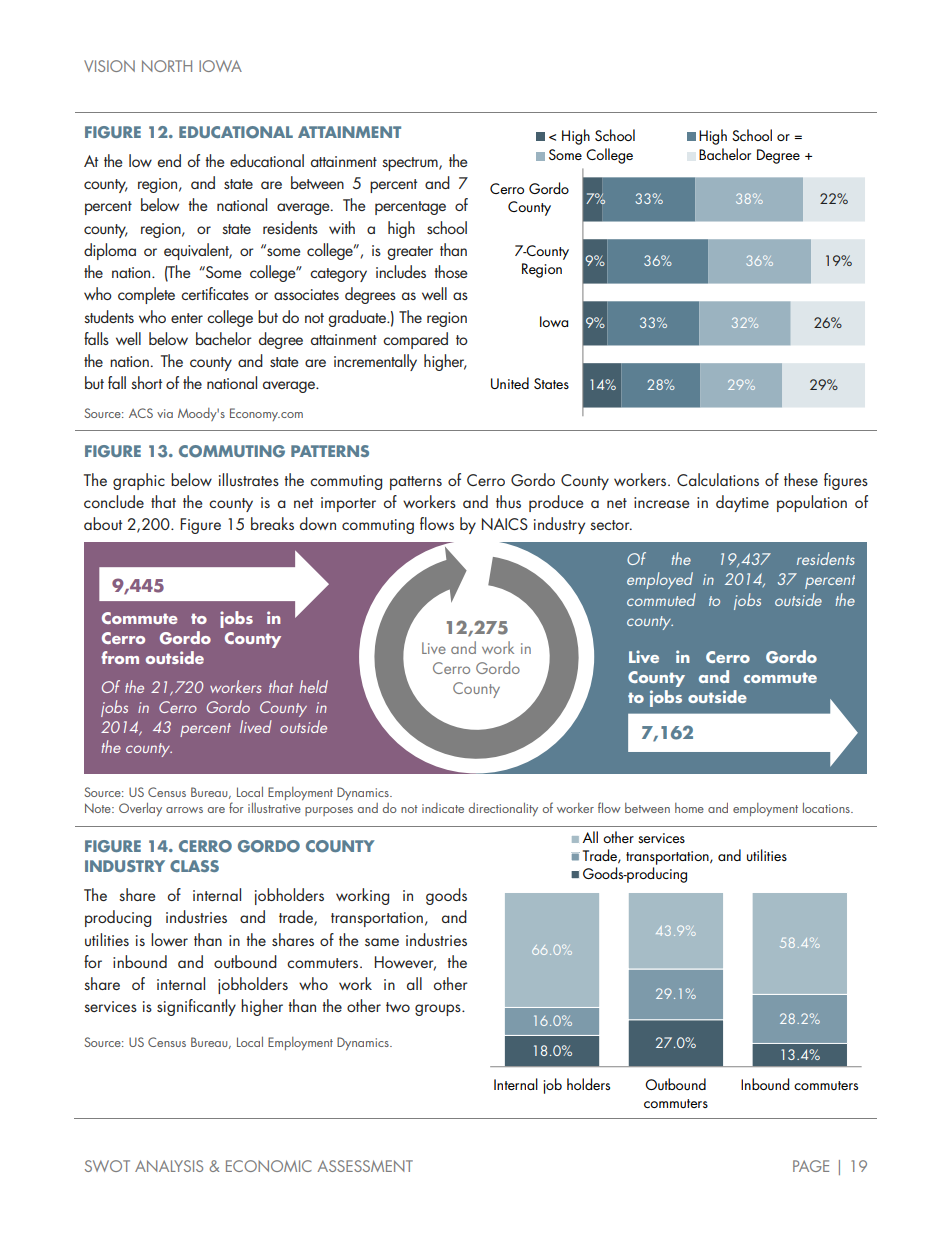 This image has width=952, height=1233. Describe the element at coordinates (167, 66) in the image. I see `NORTH` at that location.
